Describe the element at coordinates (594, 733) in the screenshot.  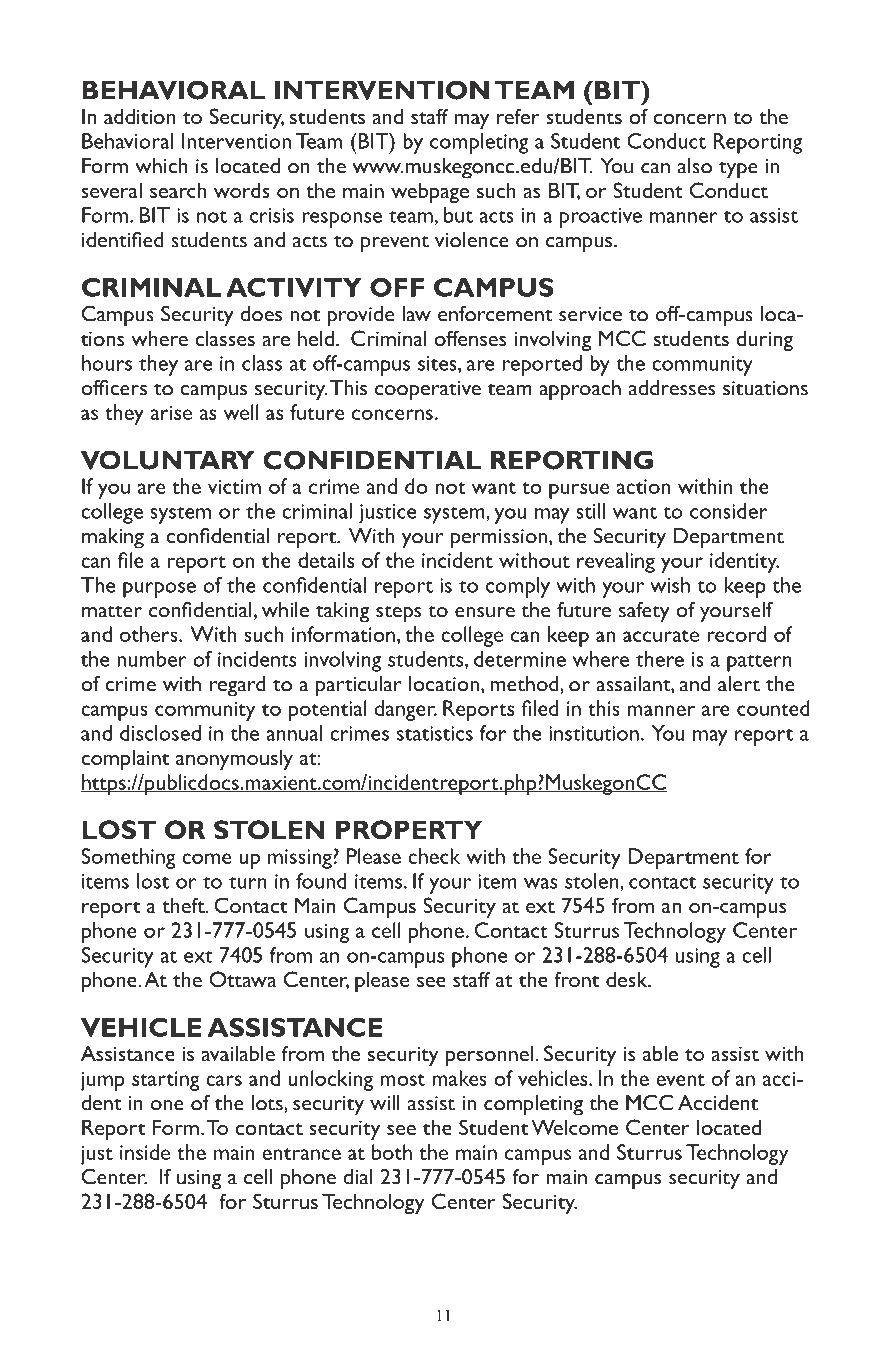
I see `institution` at that location.
